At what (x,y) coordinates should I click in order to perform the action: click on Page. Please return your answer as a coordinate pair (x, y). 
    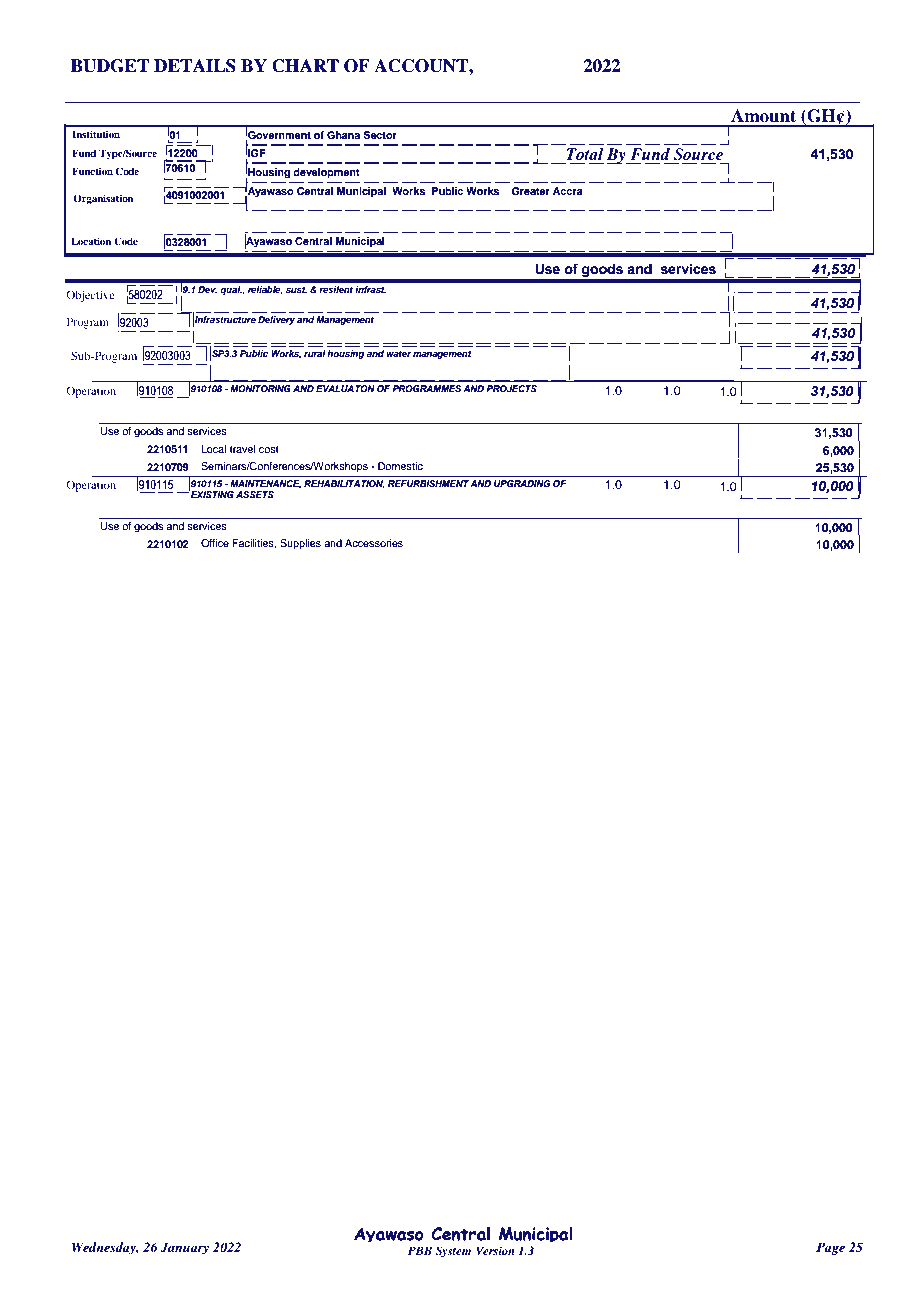
    Looking at the image, I should click on (830, 1248).
